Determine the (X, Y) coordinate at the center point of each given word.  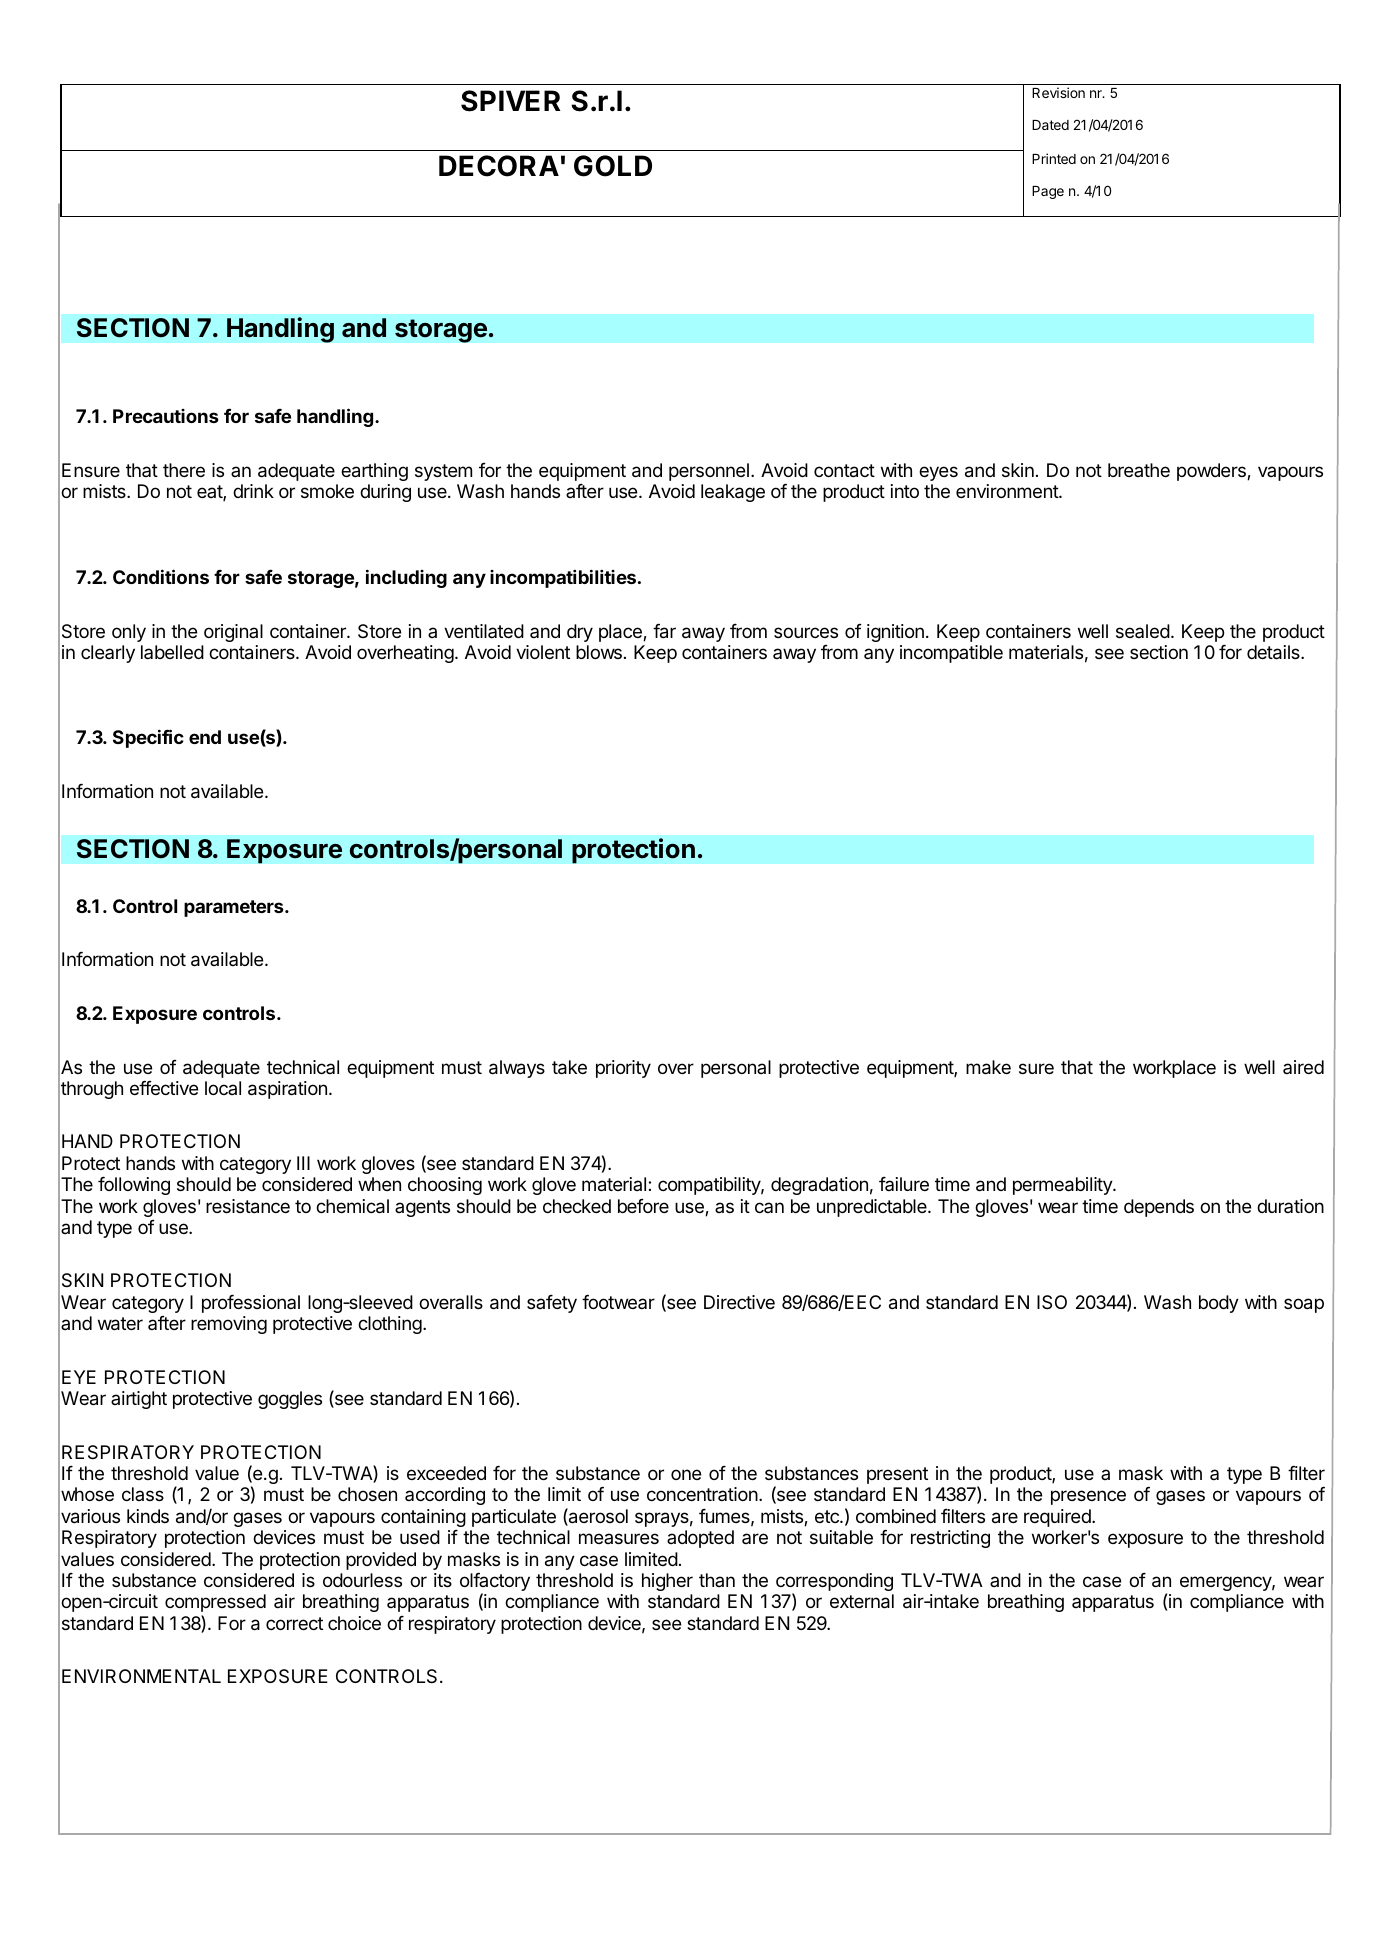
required (1058, 1518)
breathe (1139, 470)
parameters (235, 908)
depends (1159, 1208)
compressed (215, 1603)
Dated (1050, 125)
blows (599, 652)
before (643, 1206)
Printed (1054, 158)
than (717, 1580)
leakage (733, 493)
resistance (248, 1206)
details (1274, 652)
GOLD (613, 166)
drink (253, 491)
